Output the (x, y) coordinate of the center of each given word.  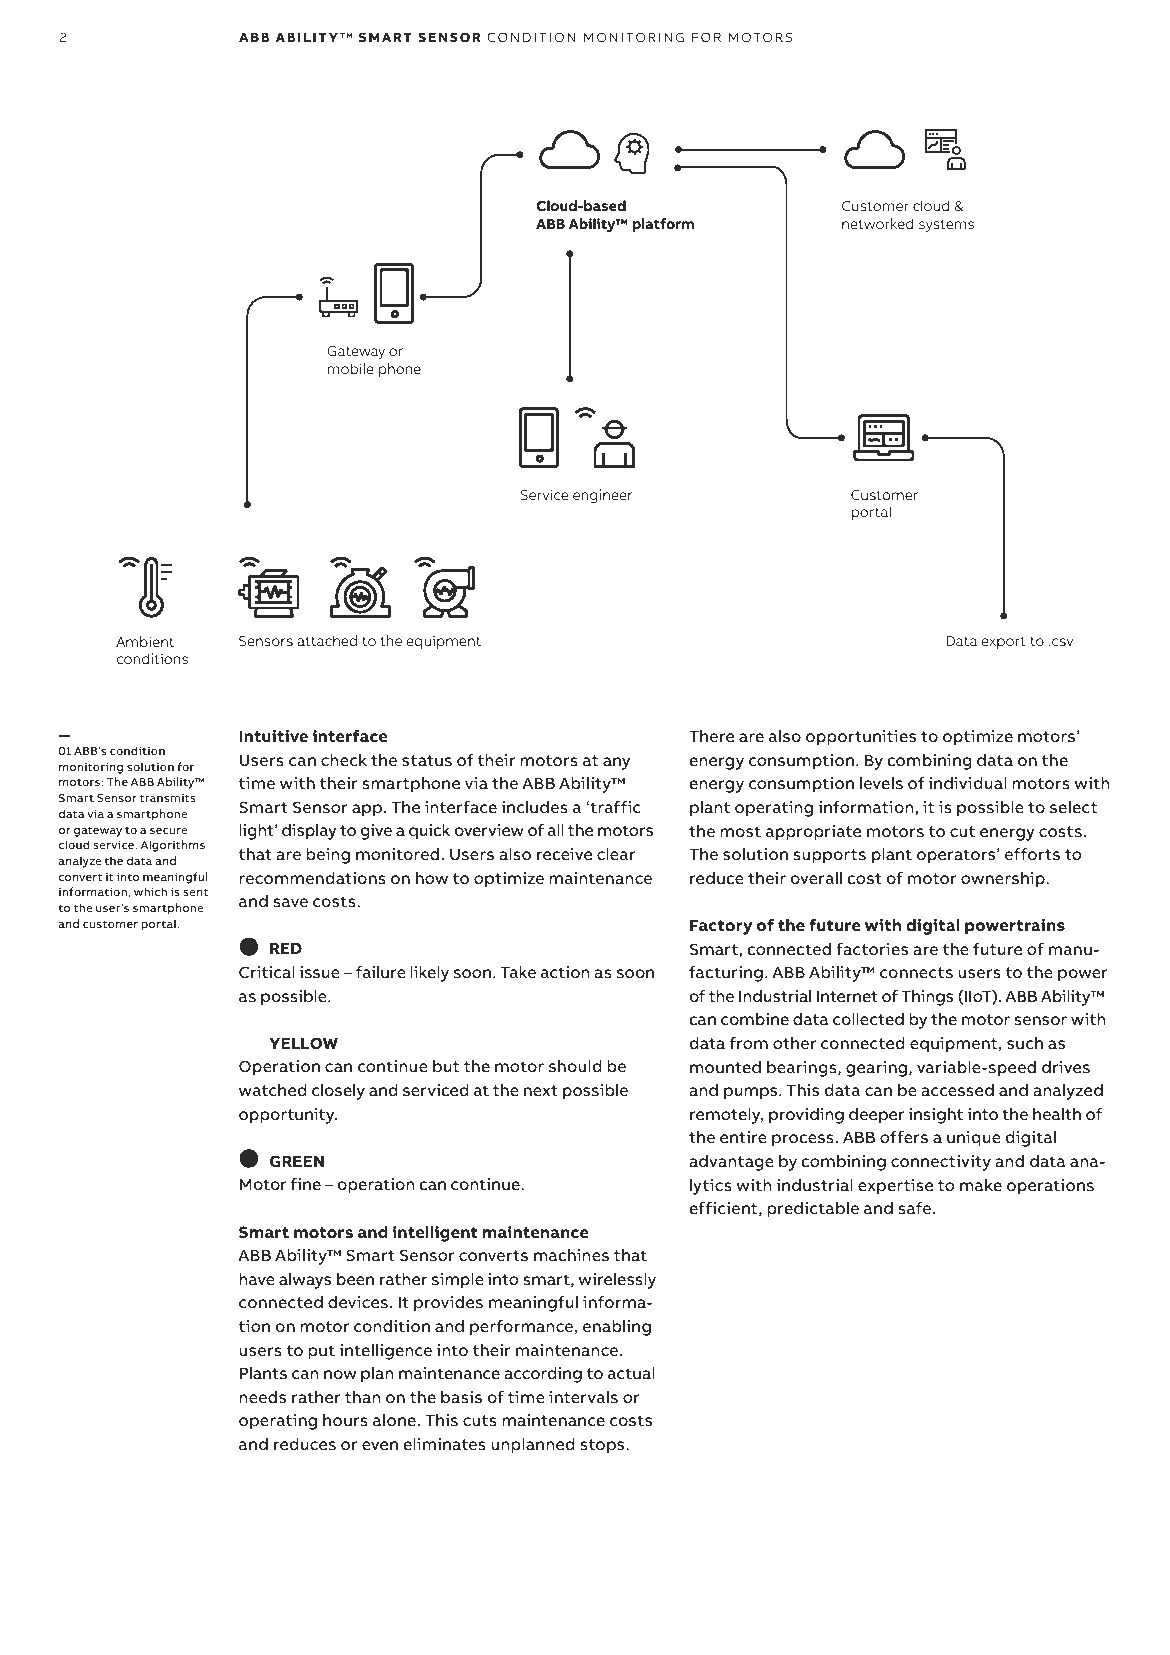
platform (663, 225)
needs (262, 1397)
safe (915, 1208)
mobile (351, 368)
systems (946, 226)
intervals (583, 1397)
